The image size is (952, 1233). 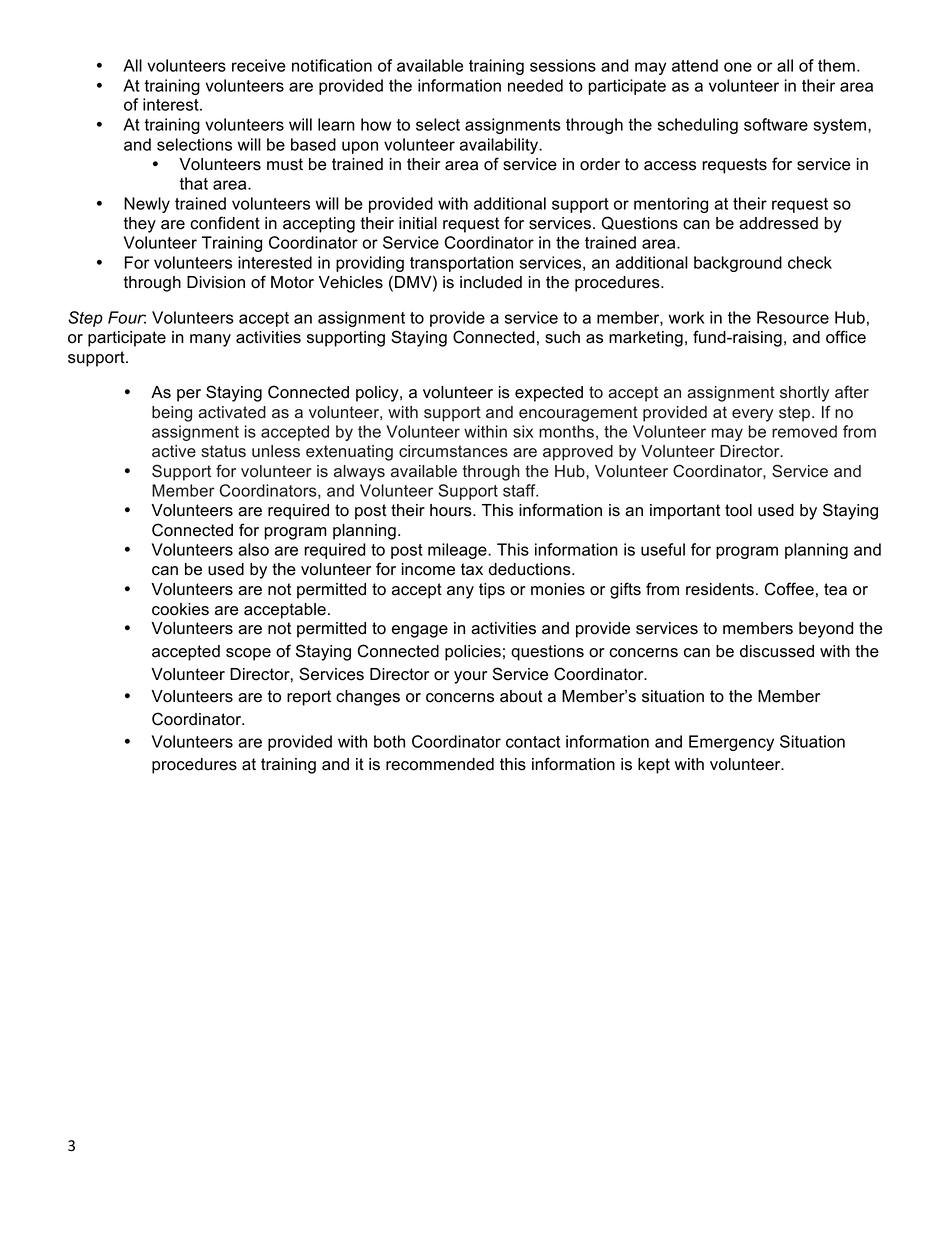 I want to click on report, so click(x=309, y=698).
